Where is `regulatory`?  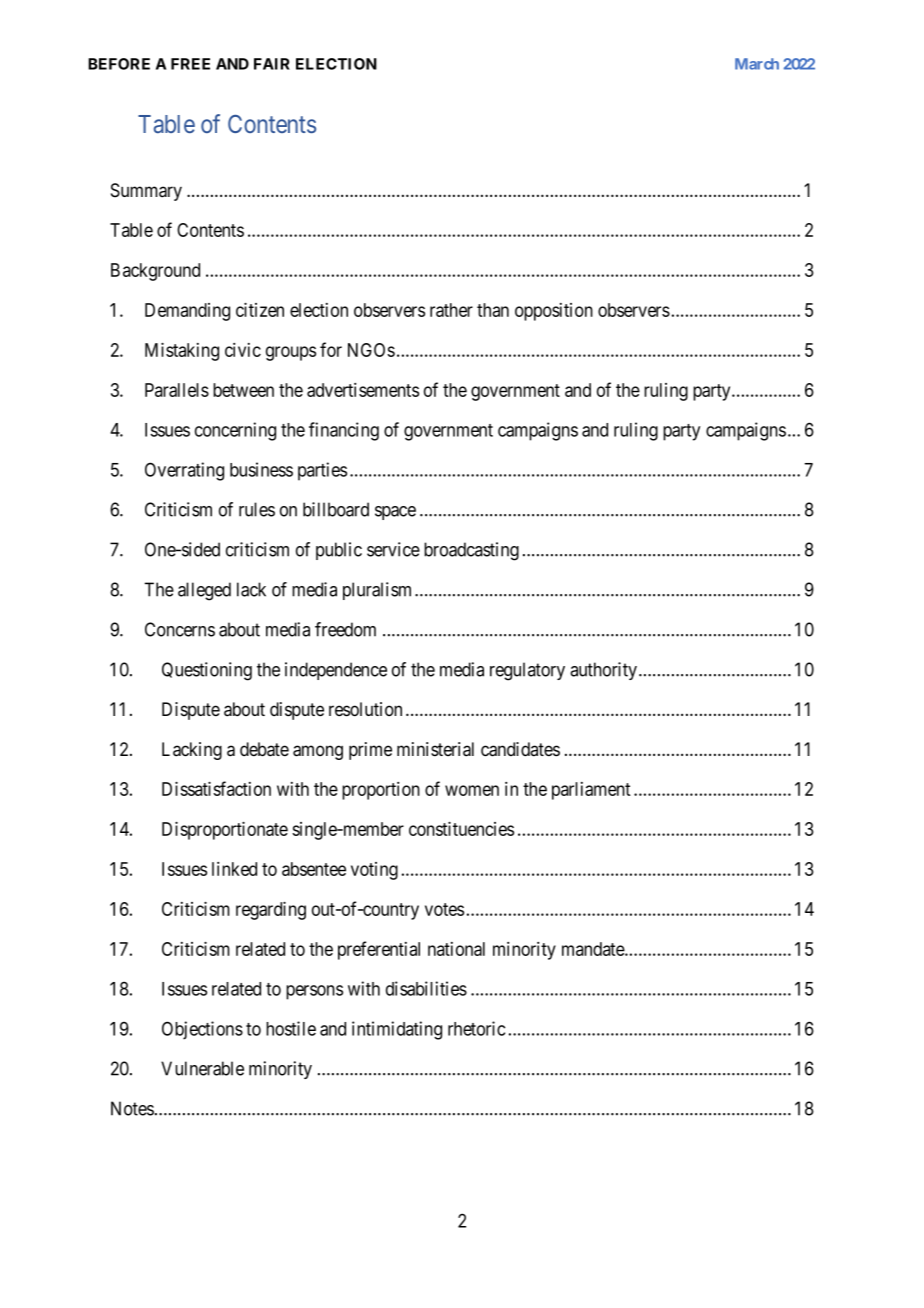
regulatory is located at coordinates (527, 671).
